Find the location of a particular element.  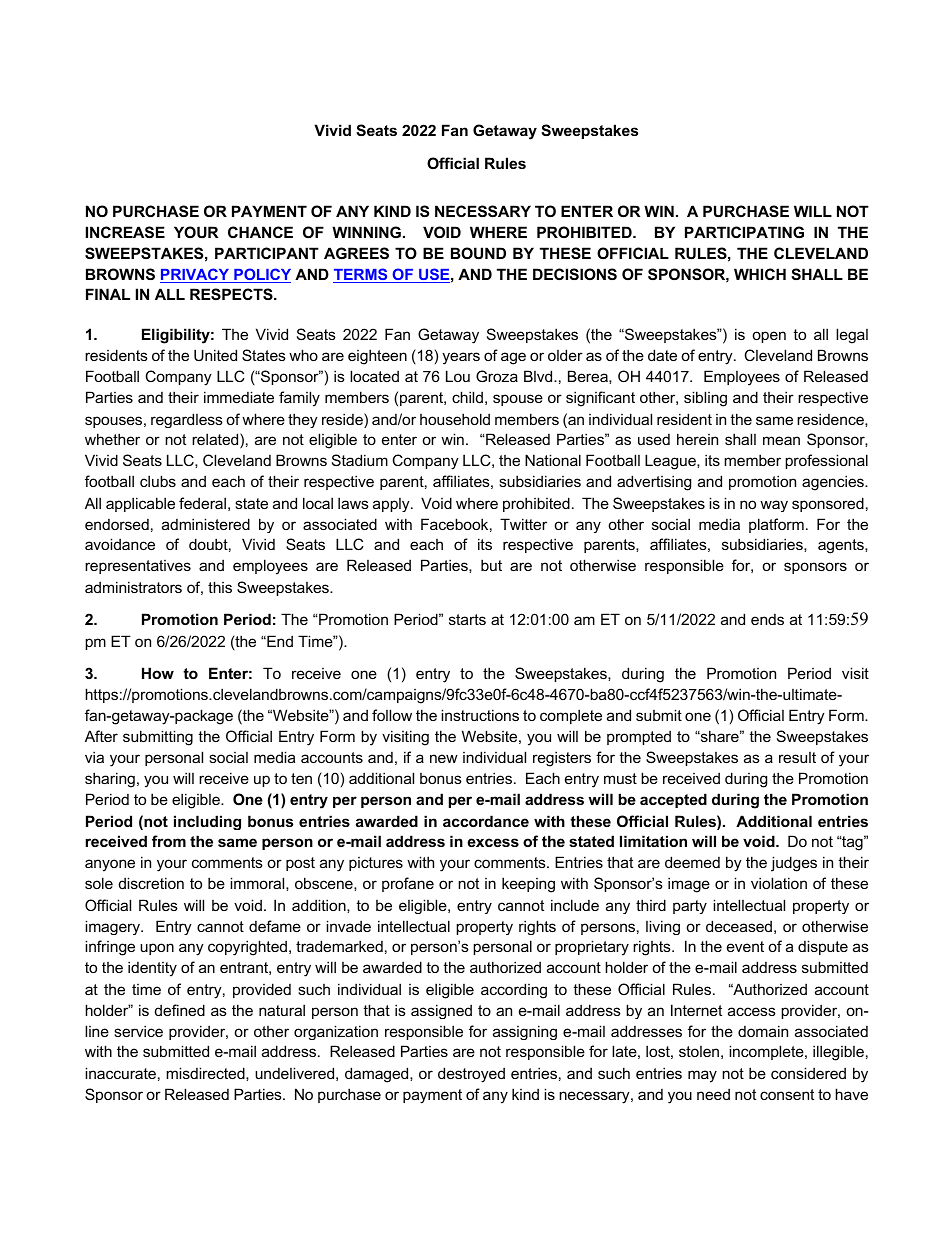

inaccurate is located at coordinates (120, 1073).
